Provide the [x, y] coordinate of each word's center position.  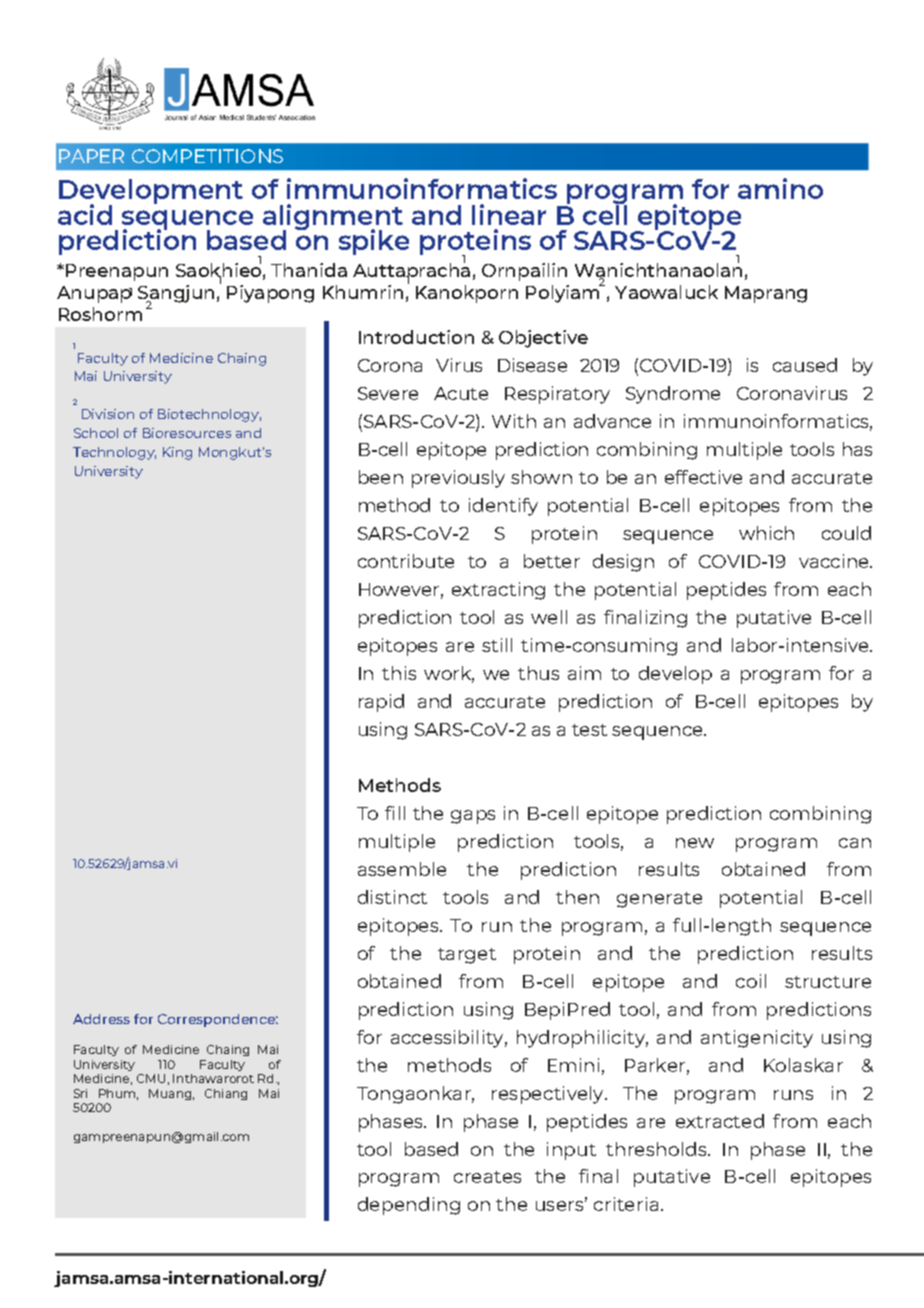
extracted [720, 1121]
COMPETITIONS [207, 156]
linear [509, 214]
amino [780, 188]
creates [487, 1177]
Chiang [226, 1094]
